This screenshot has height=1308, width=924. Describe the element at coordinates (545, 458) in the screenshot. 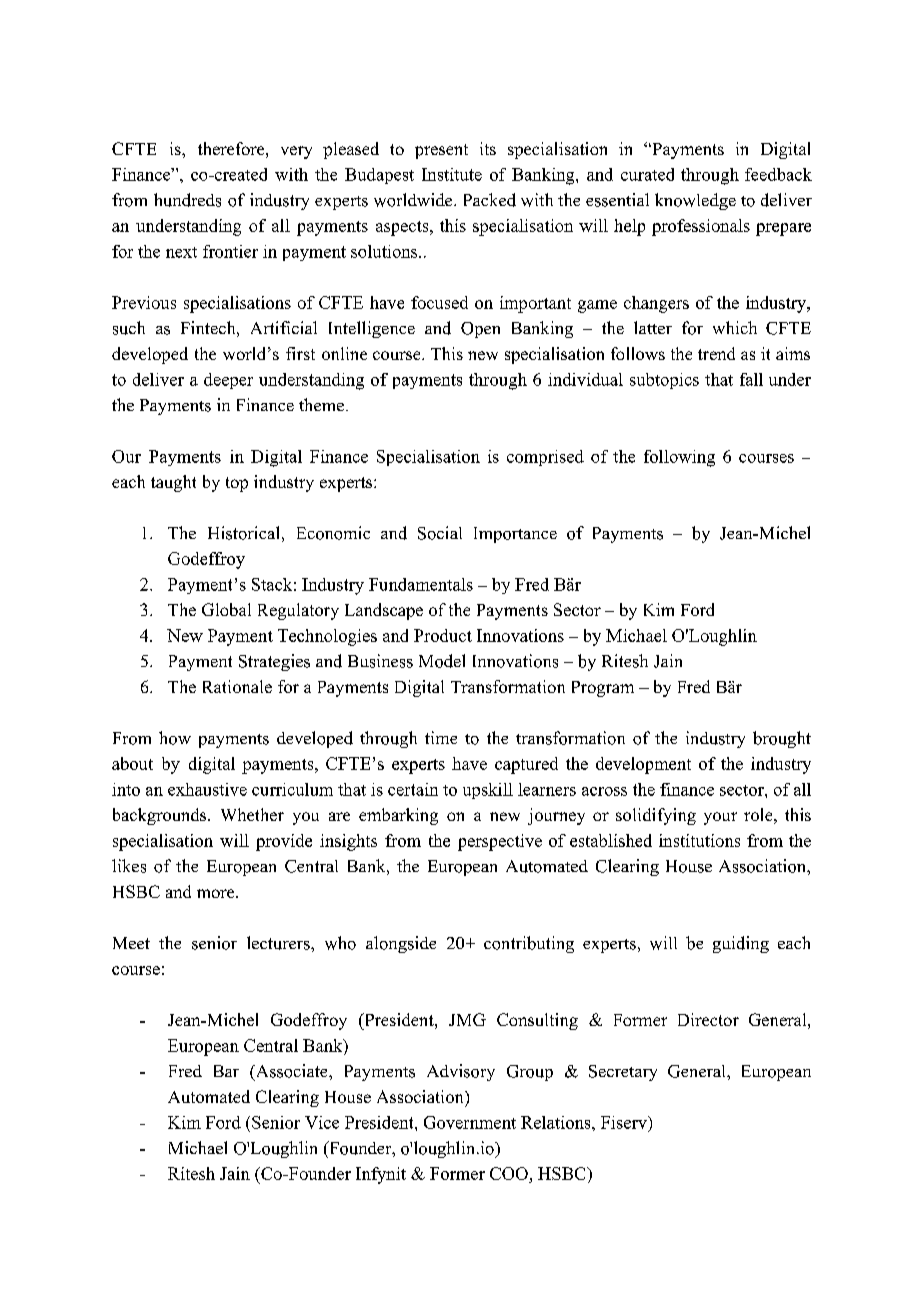

I see `comprised` at that location.
